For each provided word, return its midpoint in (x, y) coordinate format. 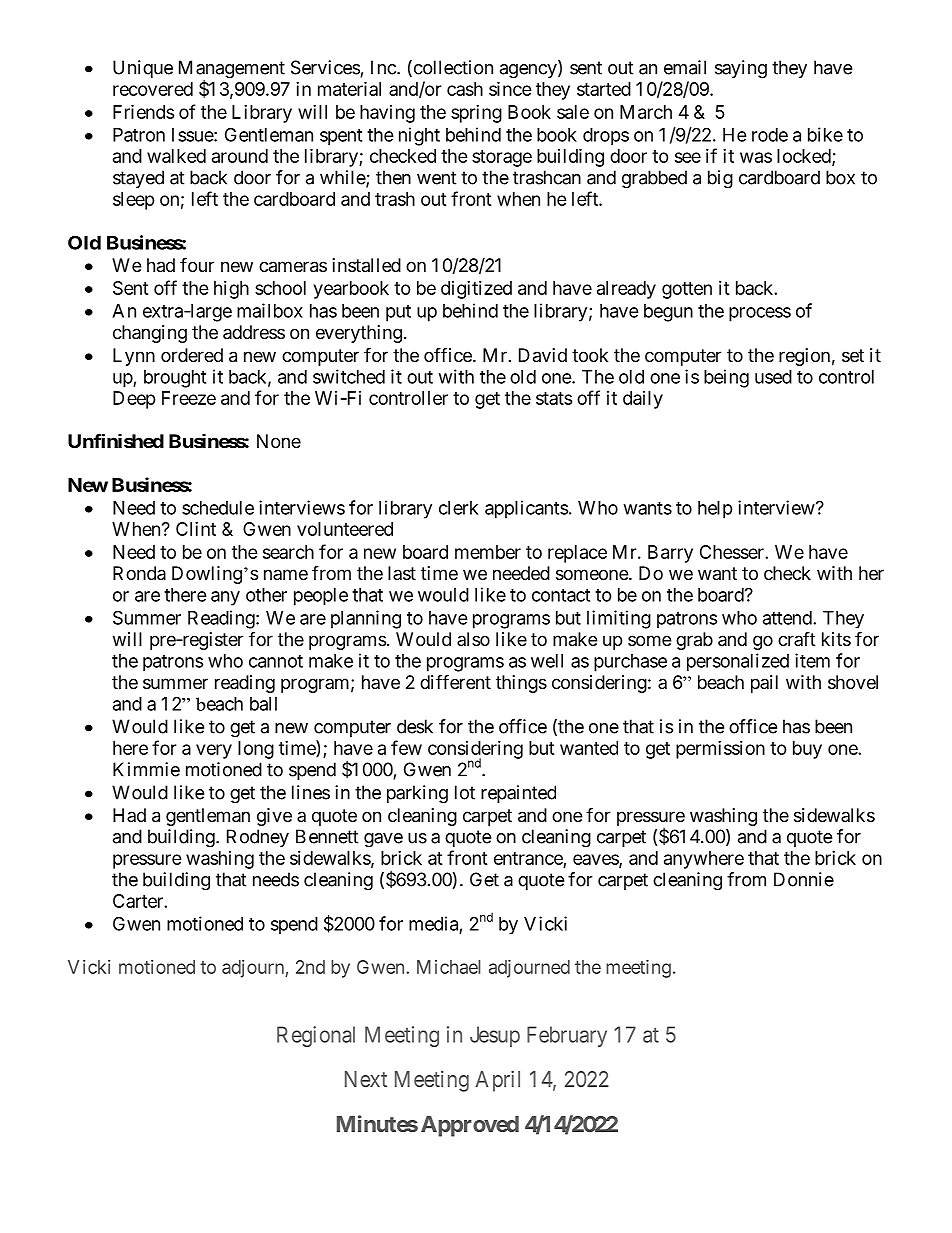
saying (741, 69)
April (497, 1081)
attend (788, 618)
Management (232, 70)
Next (366, 1079)
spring (476, 114)
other (266, 595)
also (473, 639)
